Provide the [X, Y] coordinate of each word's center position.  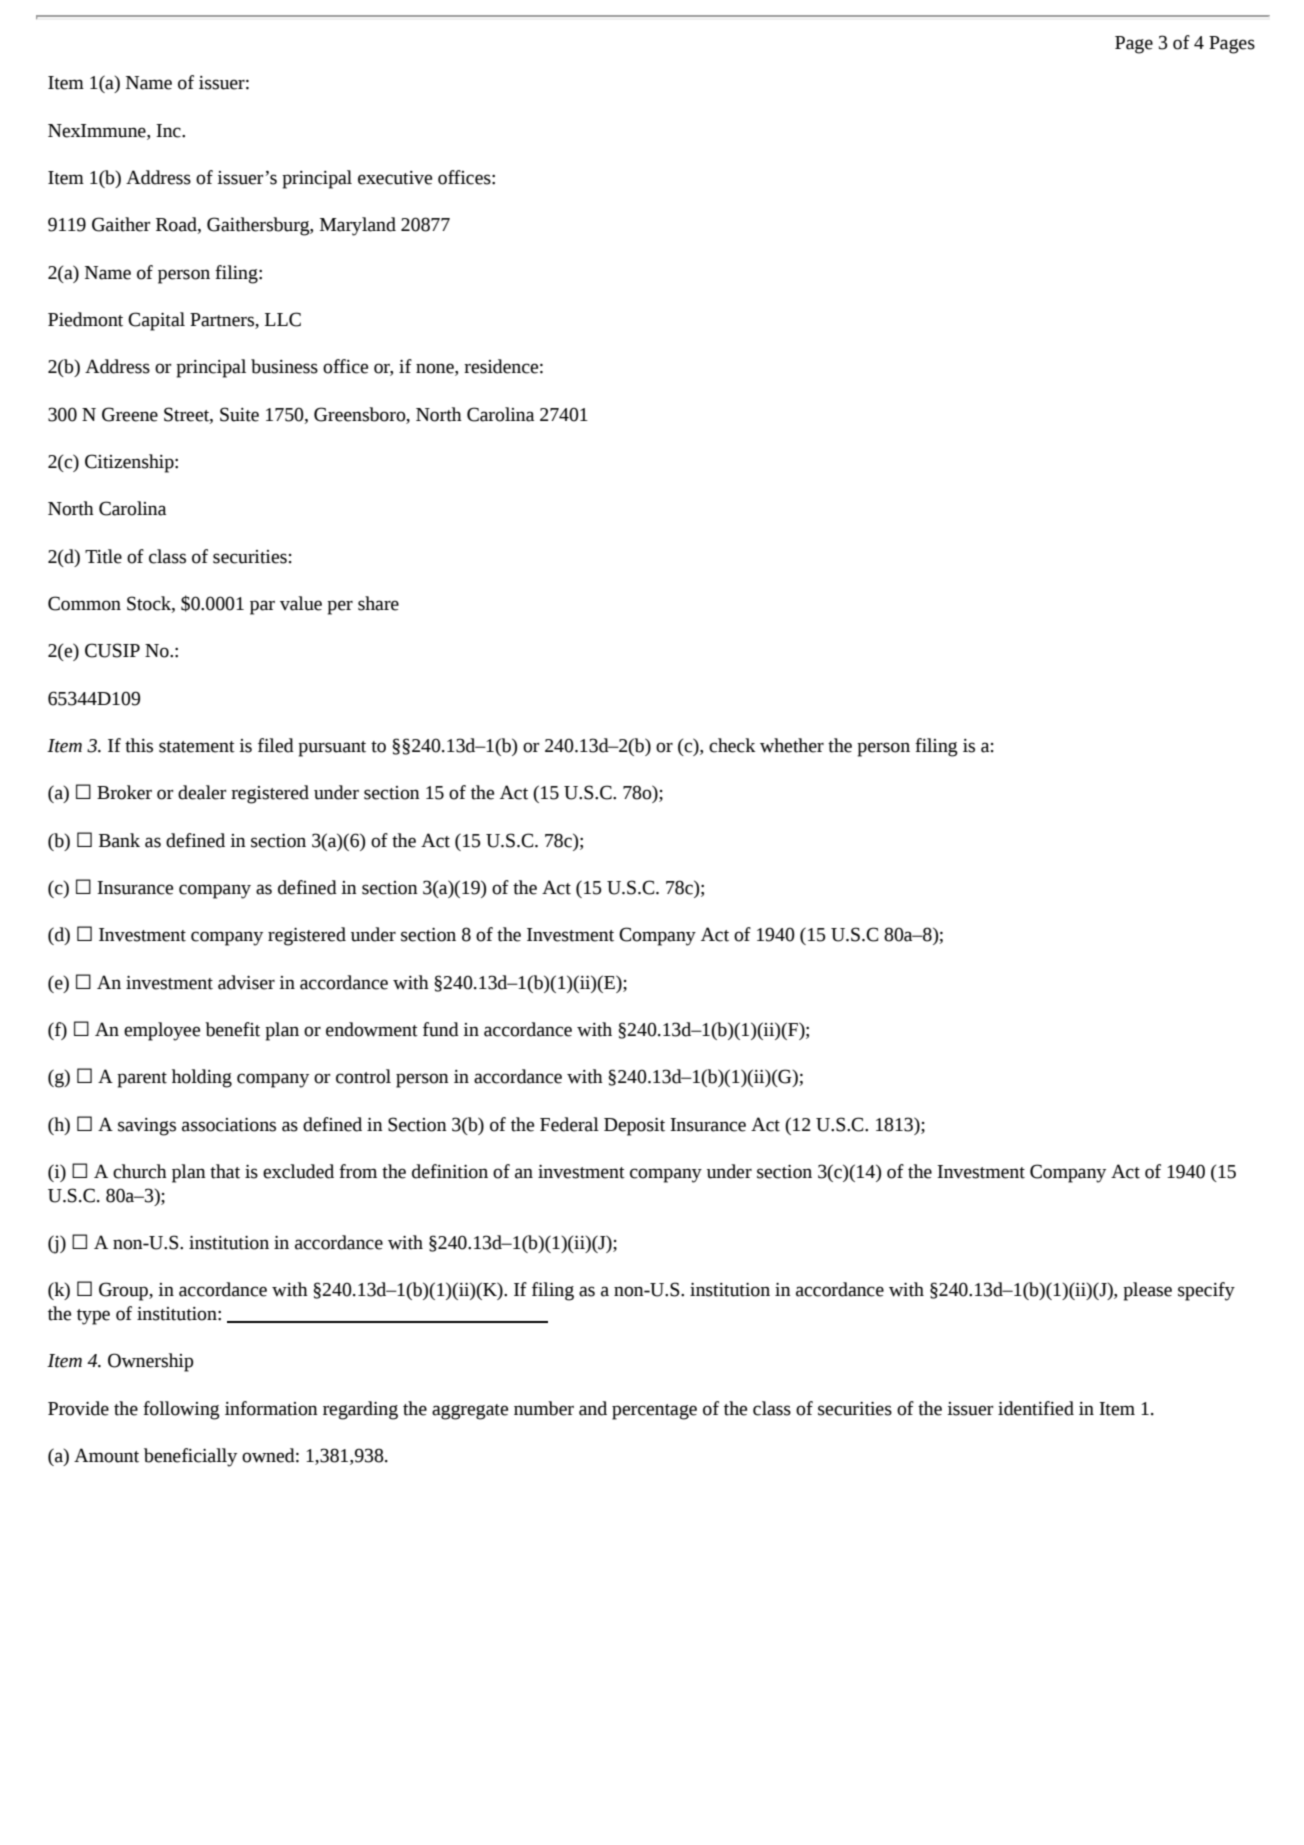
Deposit [634, 1127]
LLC [283, 319]
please [1147, 1291]
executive [395, 178]
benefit [232, 1029]
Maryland [358, 226]
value [301, 603]
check [732, 745]
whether [792, 745]
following [181, 1410]
